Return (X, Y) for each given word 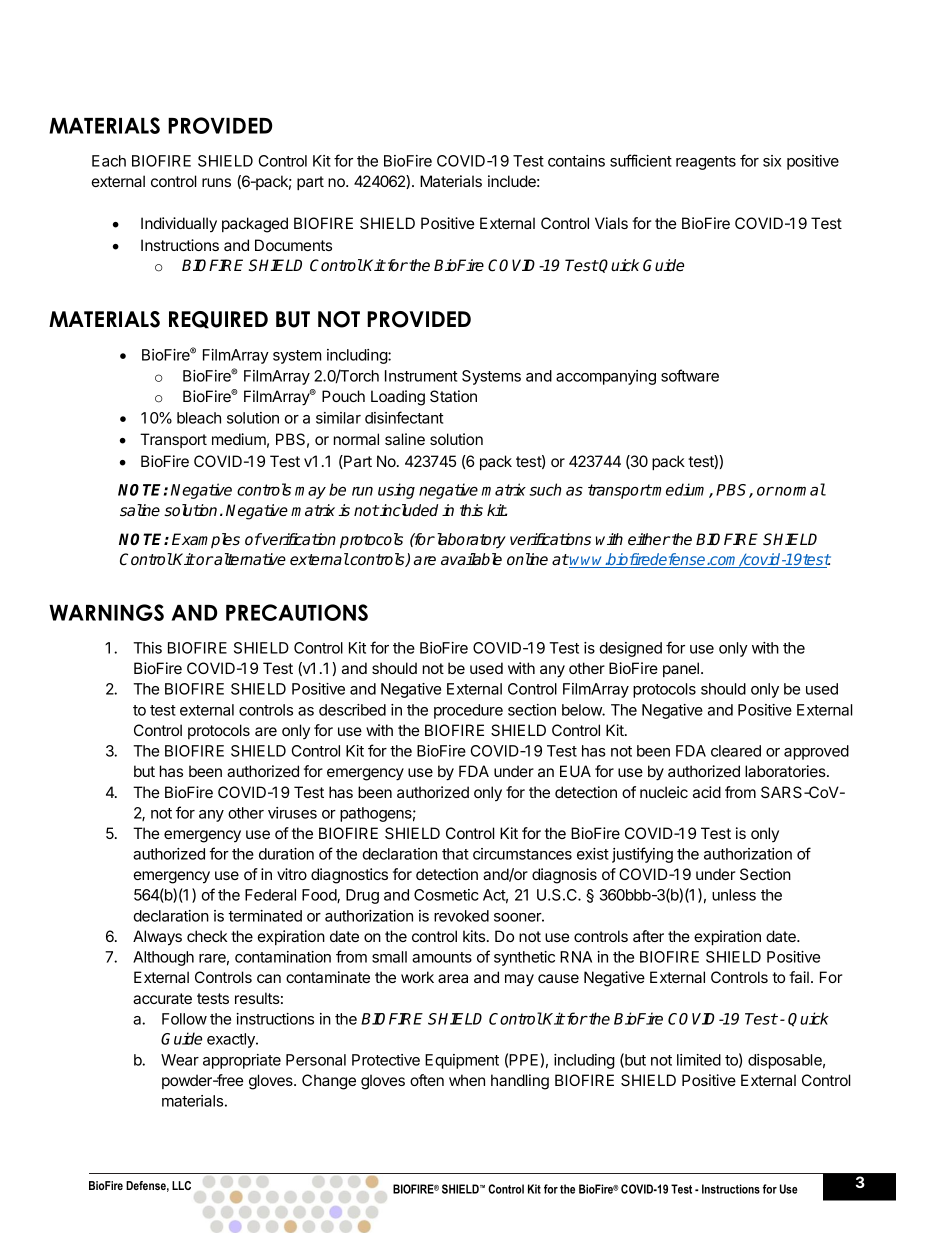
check (207, 936)
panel (681, 669)
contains (576, 161)
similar (338, 418)
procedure (468, 711)
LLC (181, 1185)
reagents (706, 163)
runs (216, 182)
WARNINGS (106, 612)
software (690, 375)
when (467, 1080)
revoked (461, 916)
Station (453, 396)
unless (734, 895)
